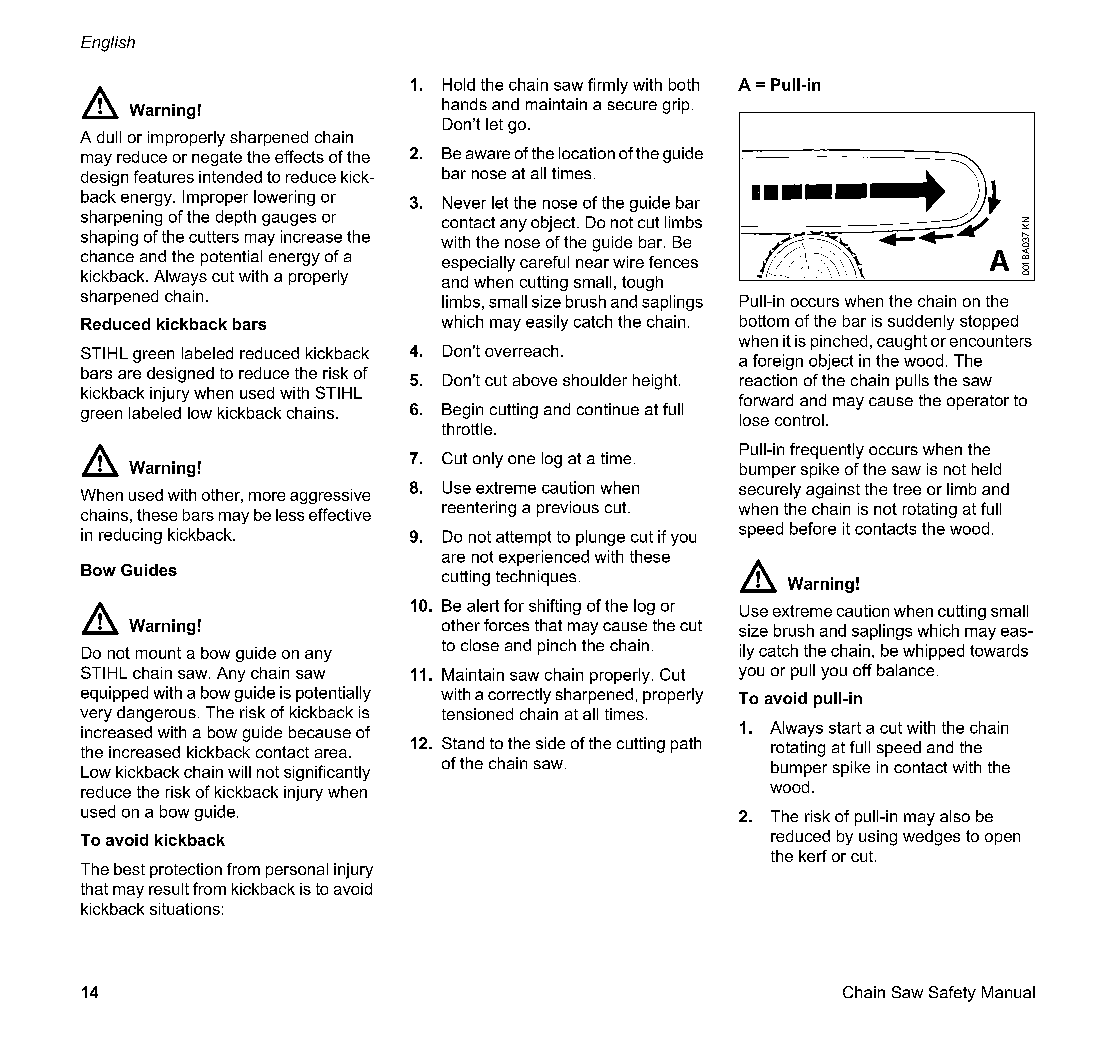  Describe the element at coordinates (108, 44) in the document. I see `English` at that location.
